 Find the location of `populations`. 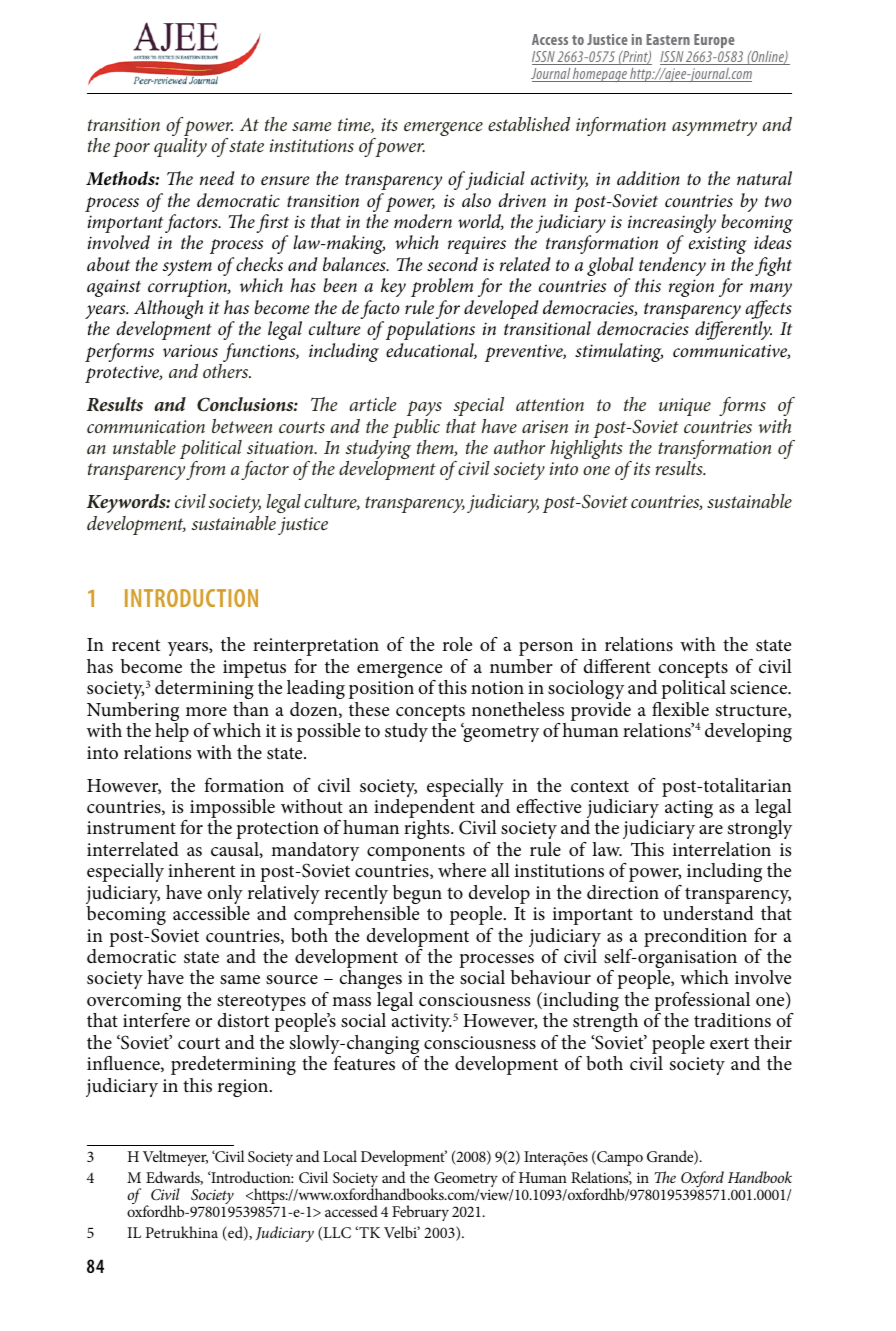

populations is located at coordinates (430, 330).
